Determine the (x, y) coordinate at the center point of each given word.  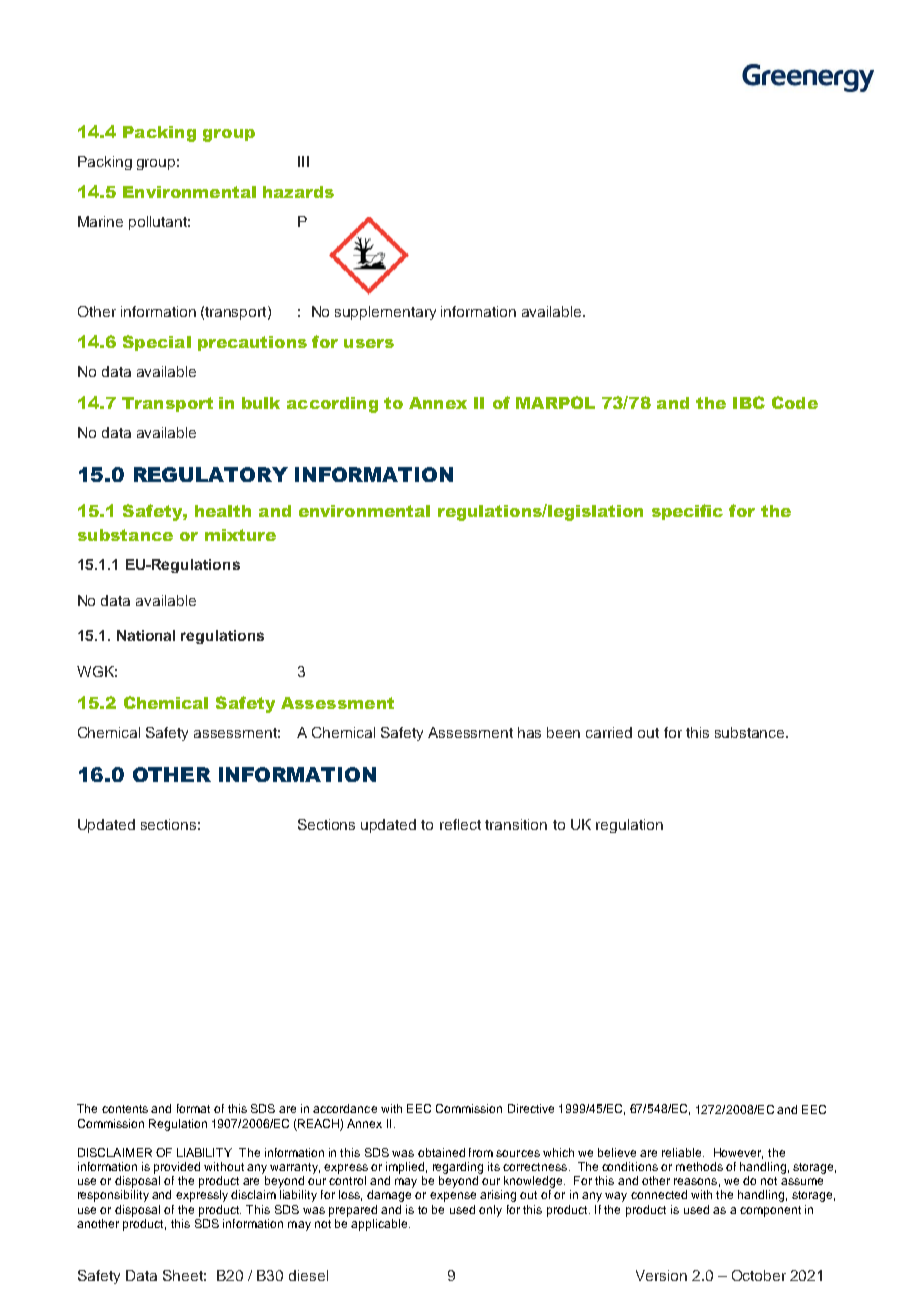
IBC (749, 402)
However (738, 1153)
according (332, 405)
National (146, 635)
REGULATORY (211, 474)
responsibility (113, 1196)
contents (125, 1109)
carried (609, 732)
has (529, 732)
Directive (531, 1108)
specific (687, 512)
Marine (100, 221)
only (490, 1211)
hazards (298, 192)
